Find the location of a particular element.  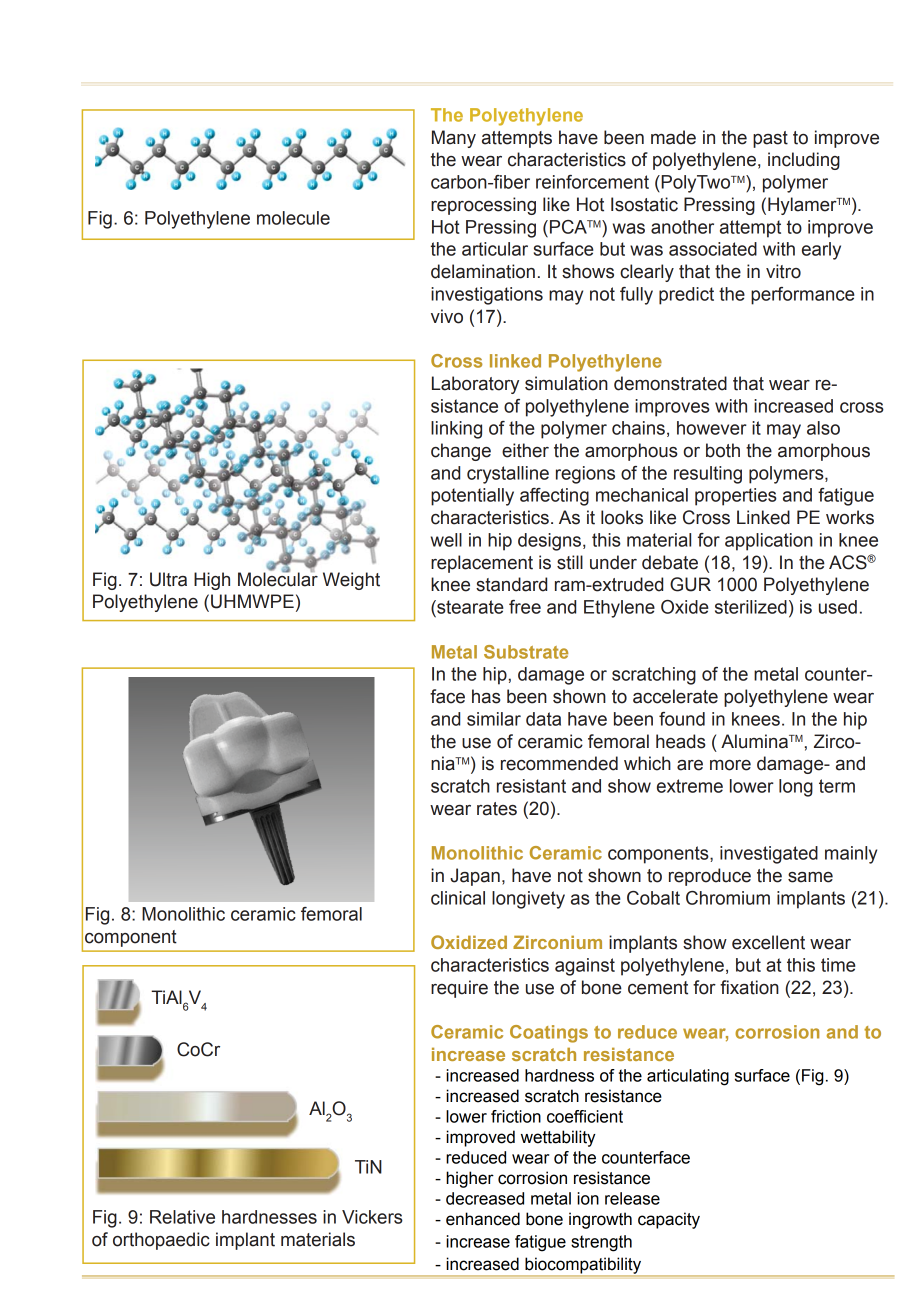

Oxidized is located at coordinates (469, 942).
